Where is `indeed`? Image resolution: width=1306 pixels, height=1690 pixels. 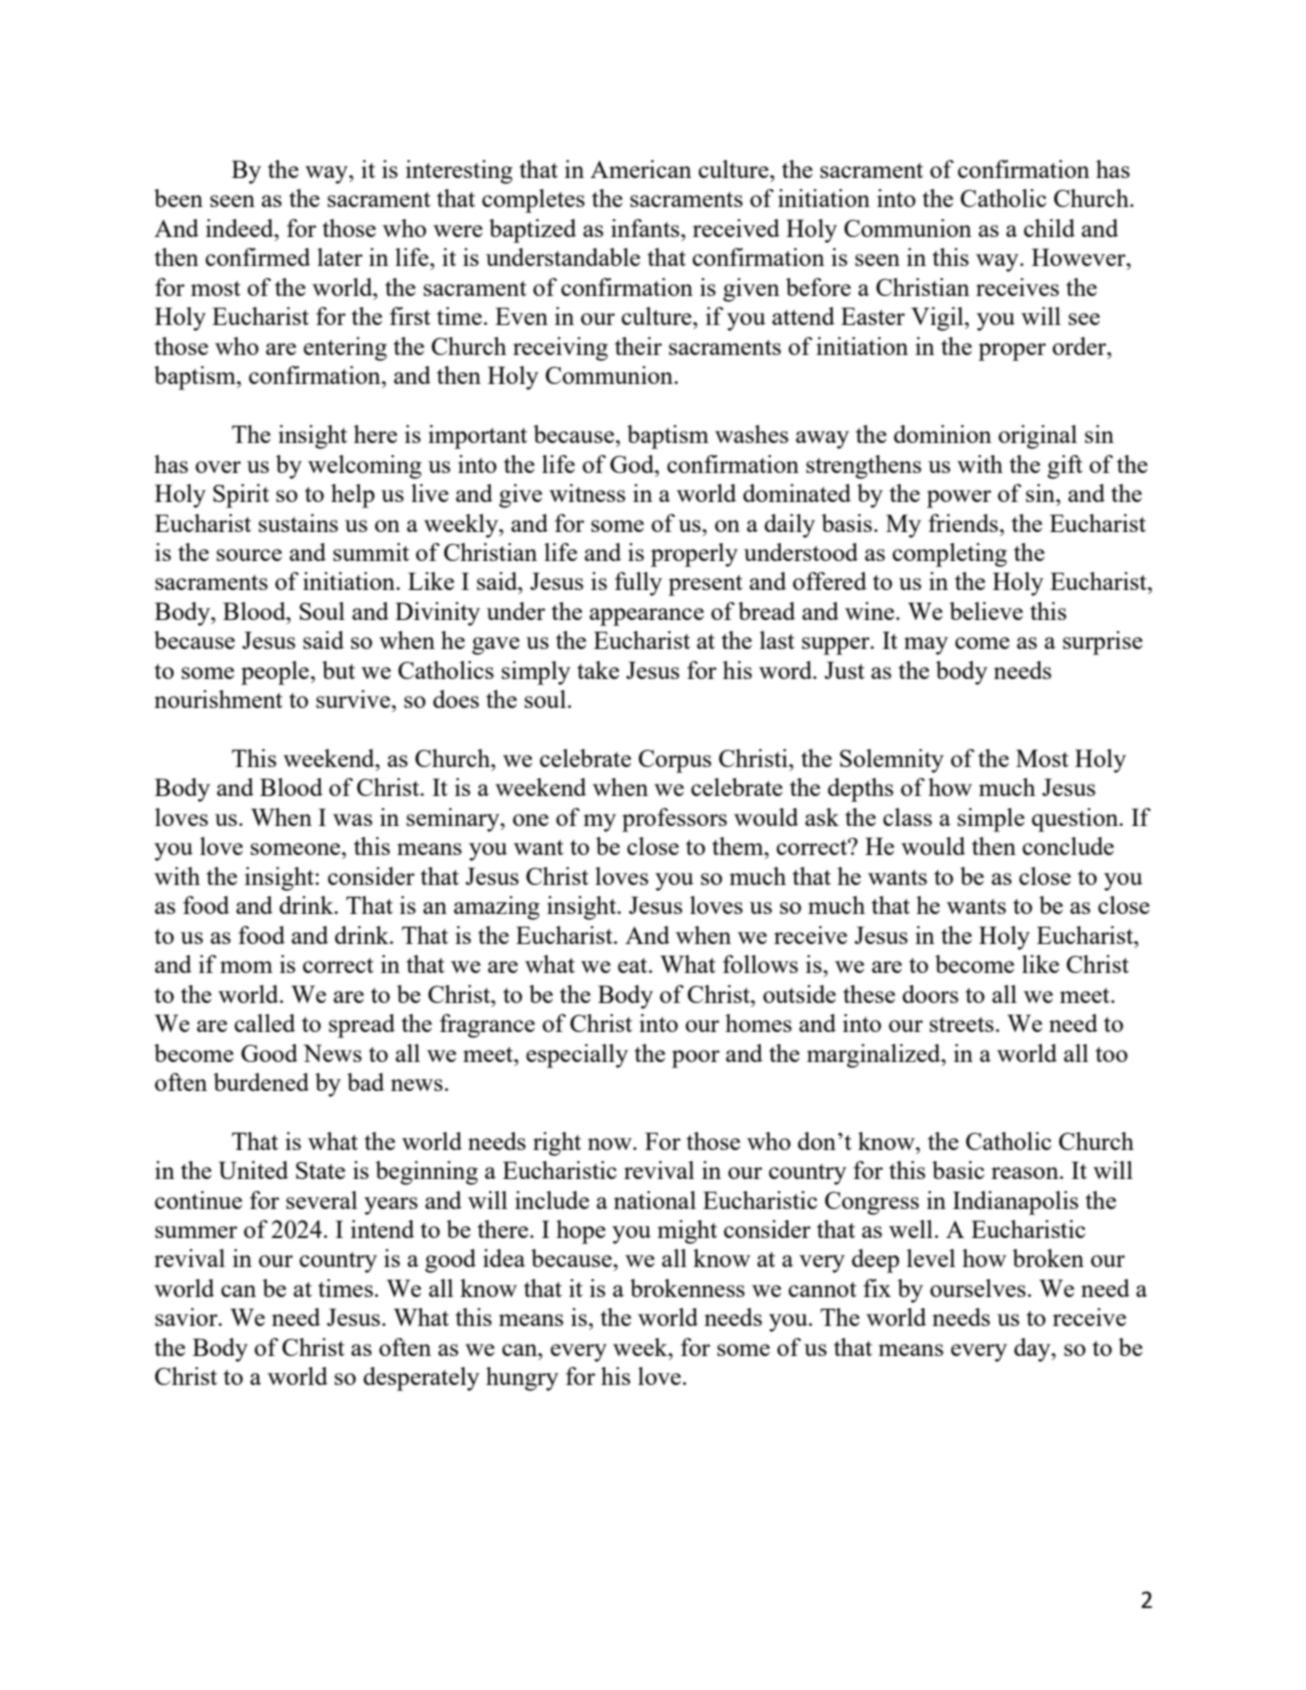 indeed is located at coordinates (241, 228).
